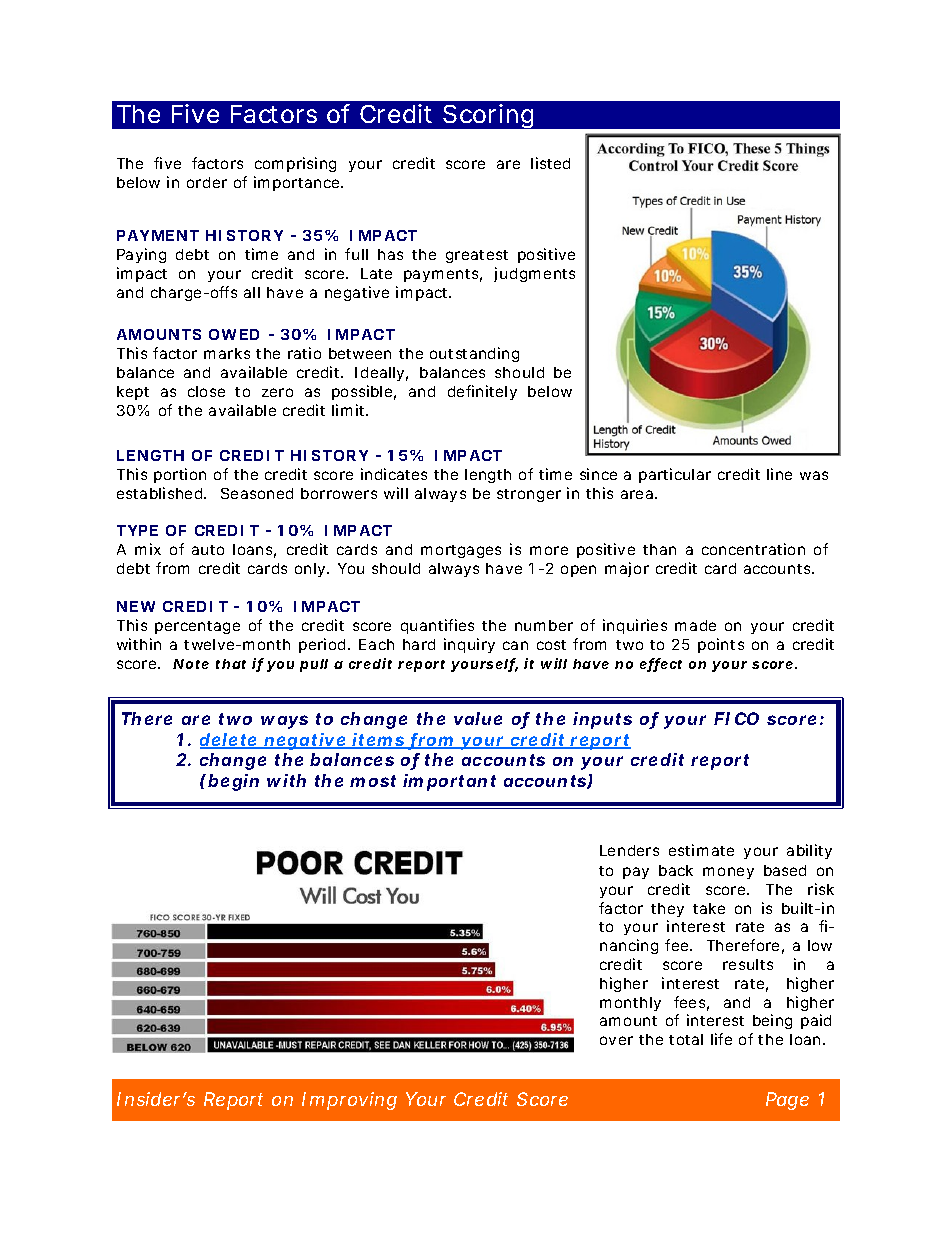  What do you see at coordinates (207, 182) in the screenshot?
I see `order` at bounding box center [207, 182].
